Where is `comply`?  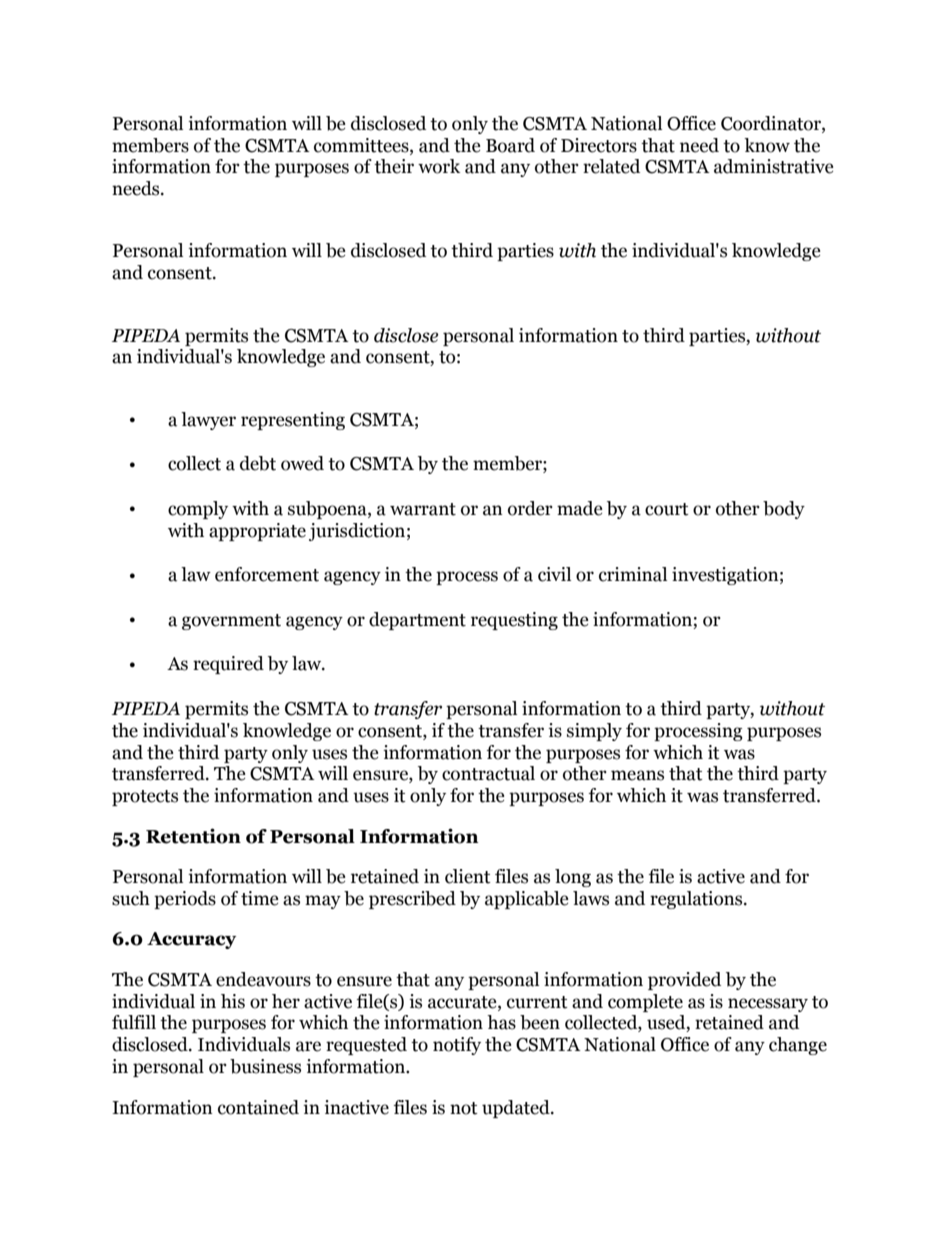 comply is located at coordinates (198, 510).
